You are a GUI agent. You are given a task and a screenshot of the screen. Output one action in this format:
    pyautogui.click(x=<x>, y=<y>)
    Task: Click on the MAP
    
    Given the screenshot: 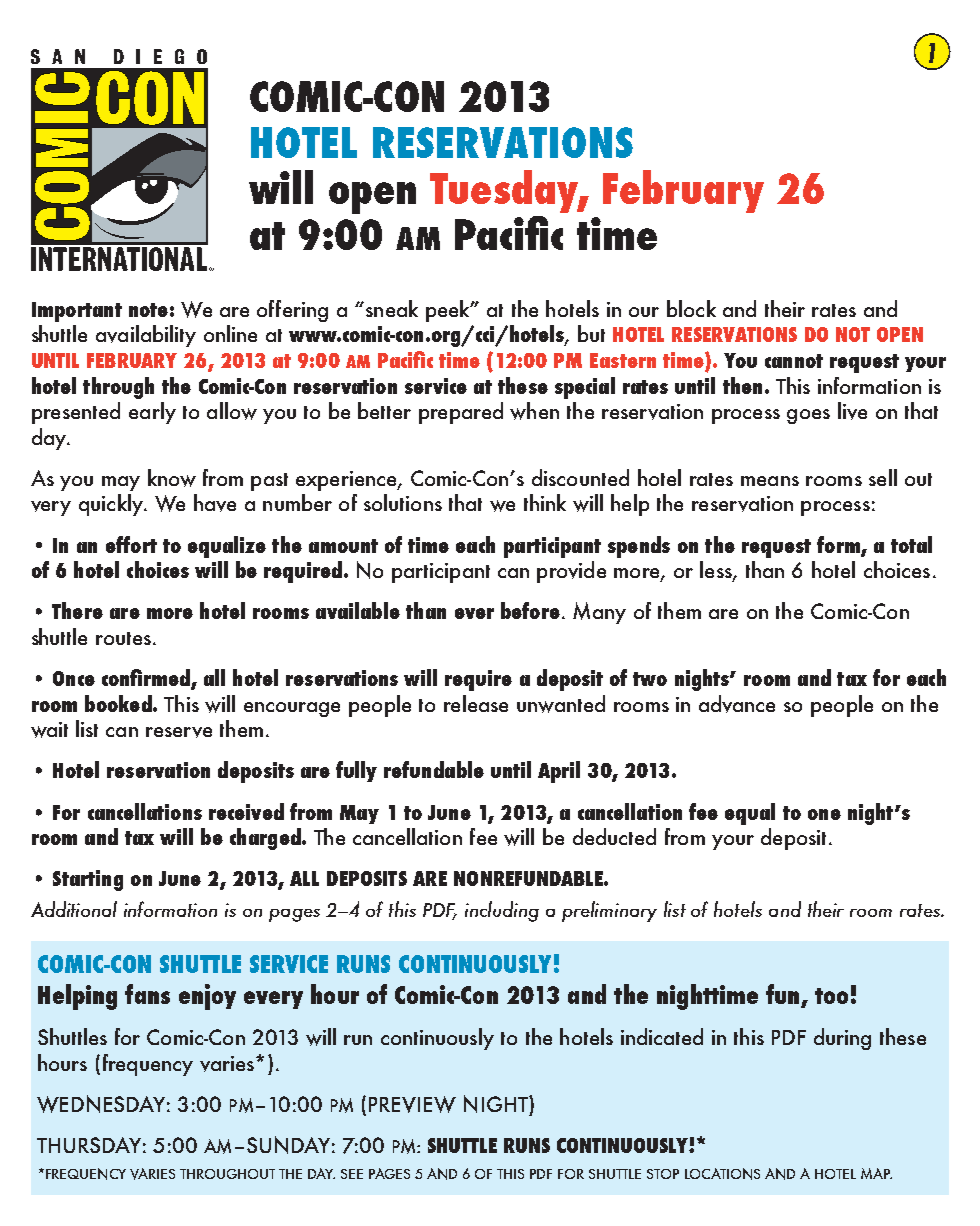 What is the action you would take?
    pyautogui.click(x=876, y=1173)
